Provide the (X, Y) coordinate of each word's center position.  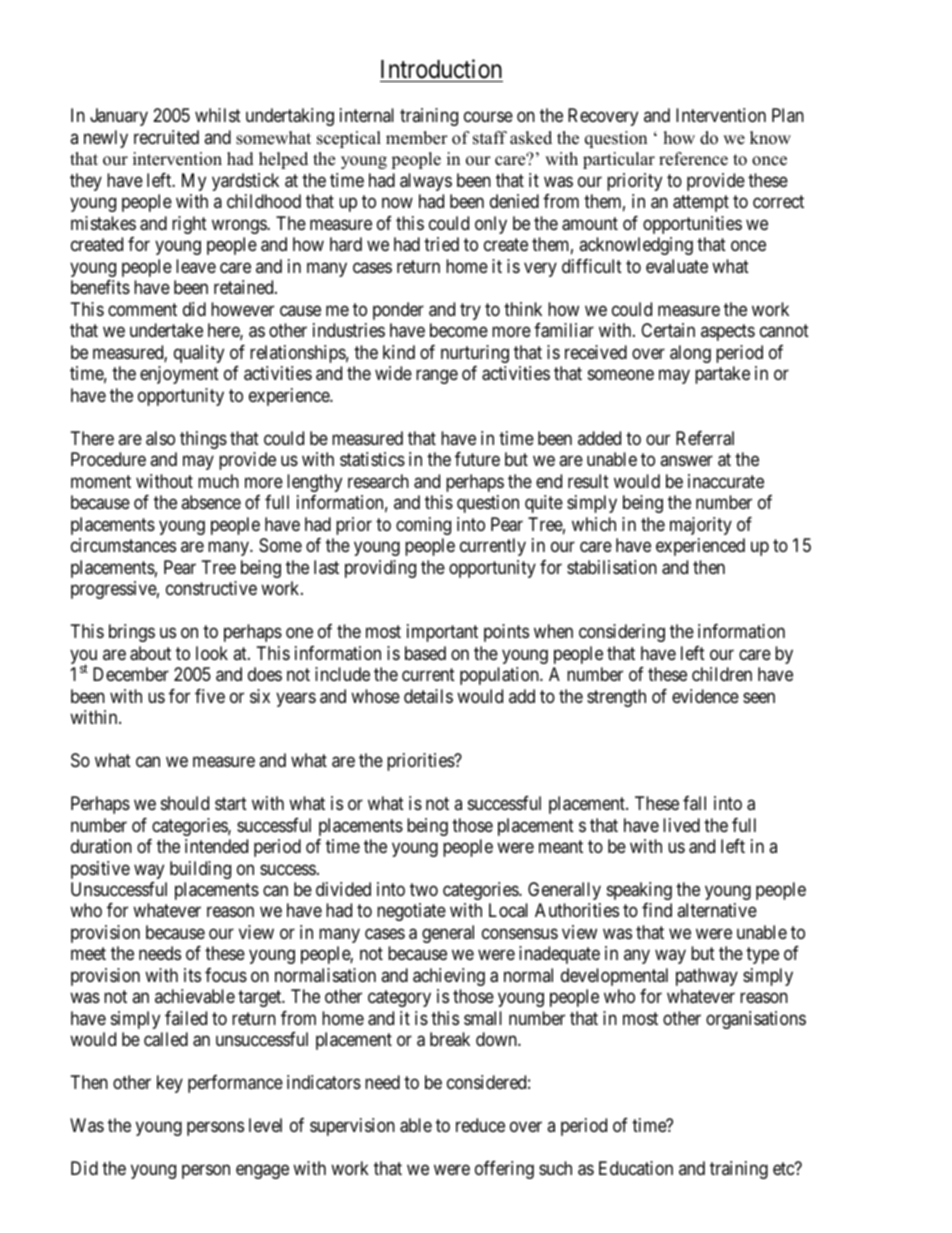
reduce (480, 1125)
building (200, 870)
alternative (717, 910)
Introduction (441, 69)
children (722, 674)
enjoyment (179, 375)
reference (693, 159)
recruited (166, 137)
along (690, 354)
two (424, 889)
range (437, 377)
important (442, 633)
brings (132, 633)
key (170, 1084)
